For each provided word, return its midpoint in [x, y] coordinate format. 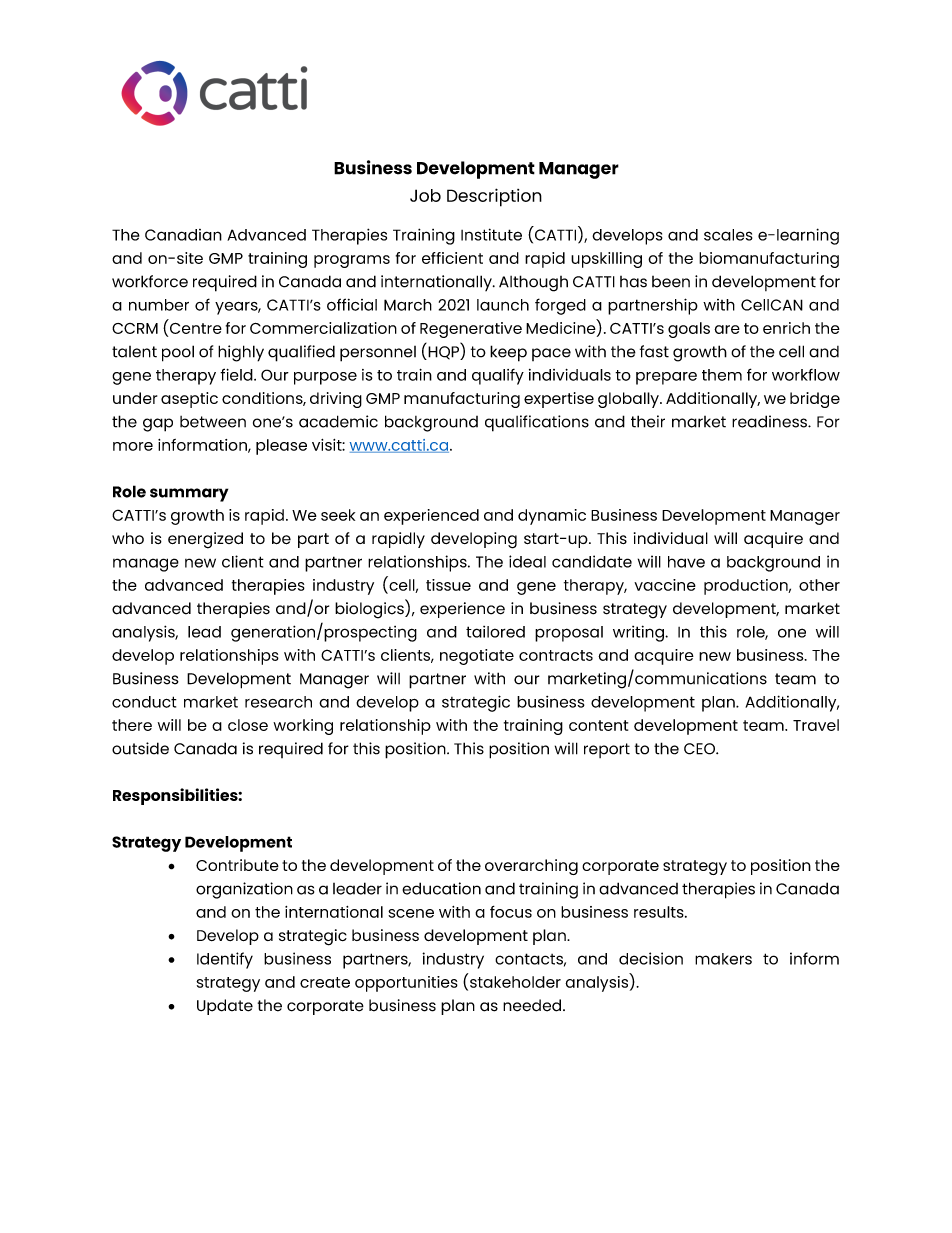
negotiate [477, 657]
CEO [700, 749]
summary [189, 495]
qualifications [537, 423]
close [248, 725]
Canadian [183, 235]
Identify [225, 960]
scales [728, 235]
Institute [491, 234]
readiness [770, 421]
